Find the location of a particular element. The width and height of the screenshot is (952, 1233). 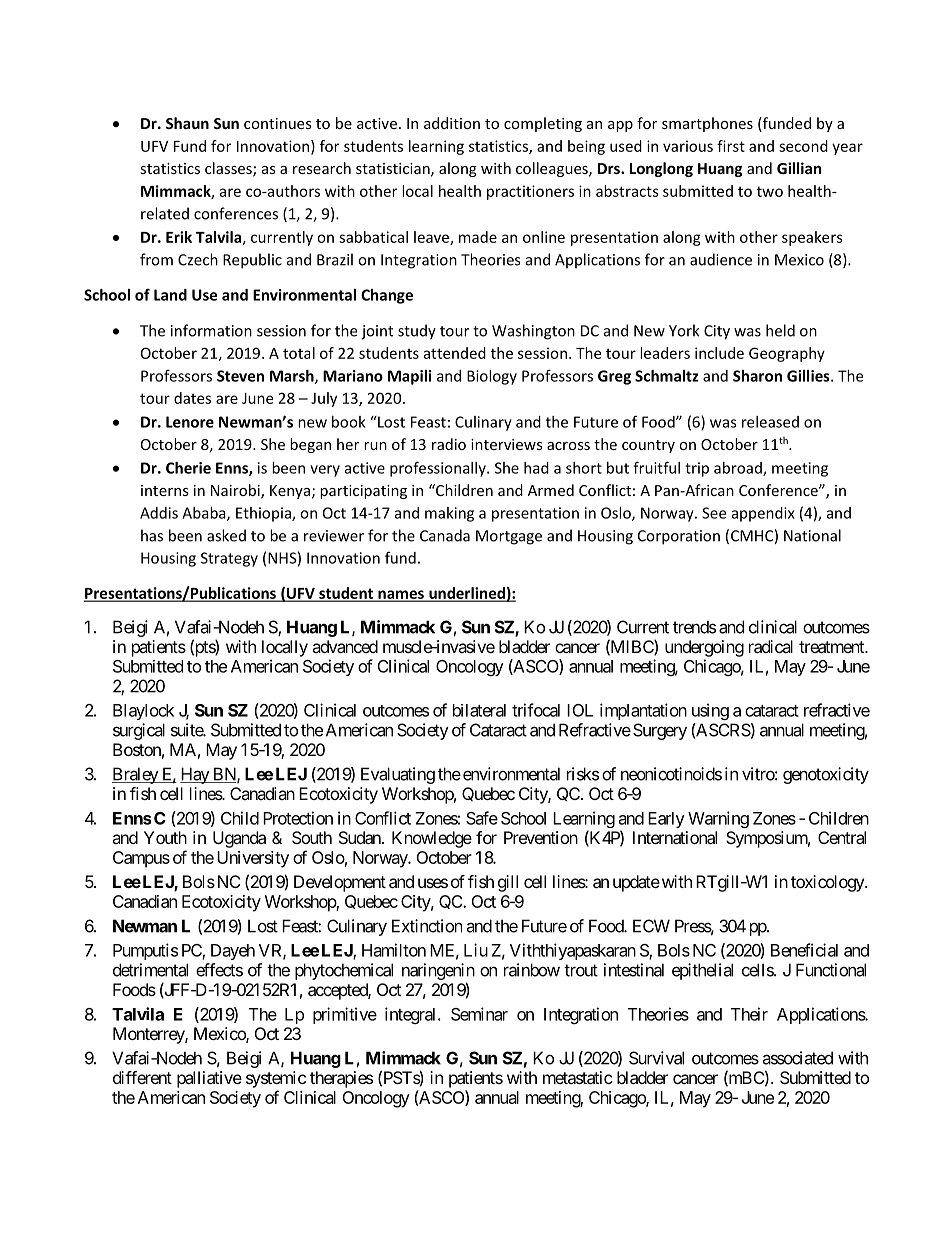

classes is located at coordinates (229, 169).
